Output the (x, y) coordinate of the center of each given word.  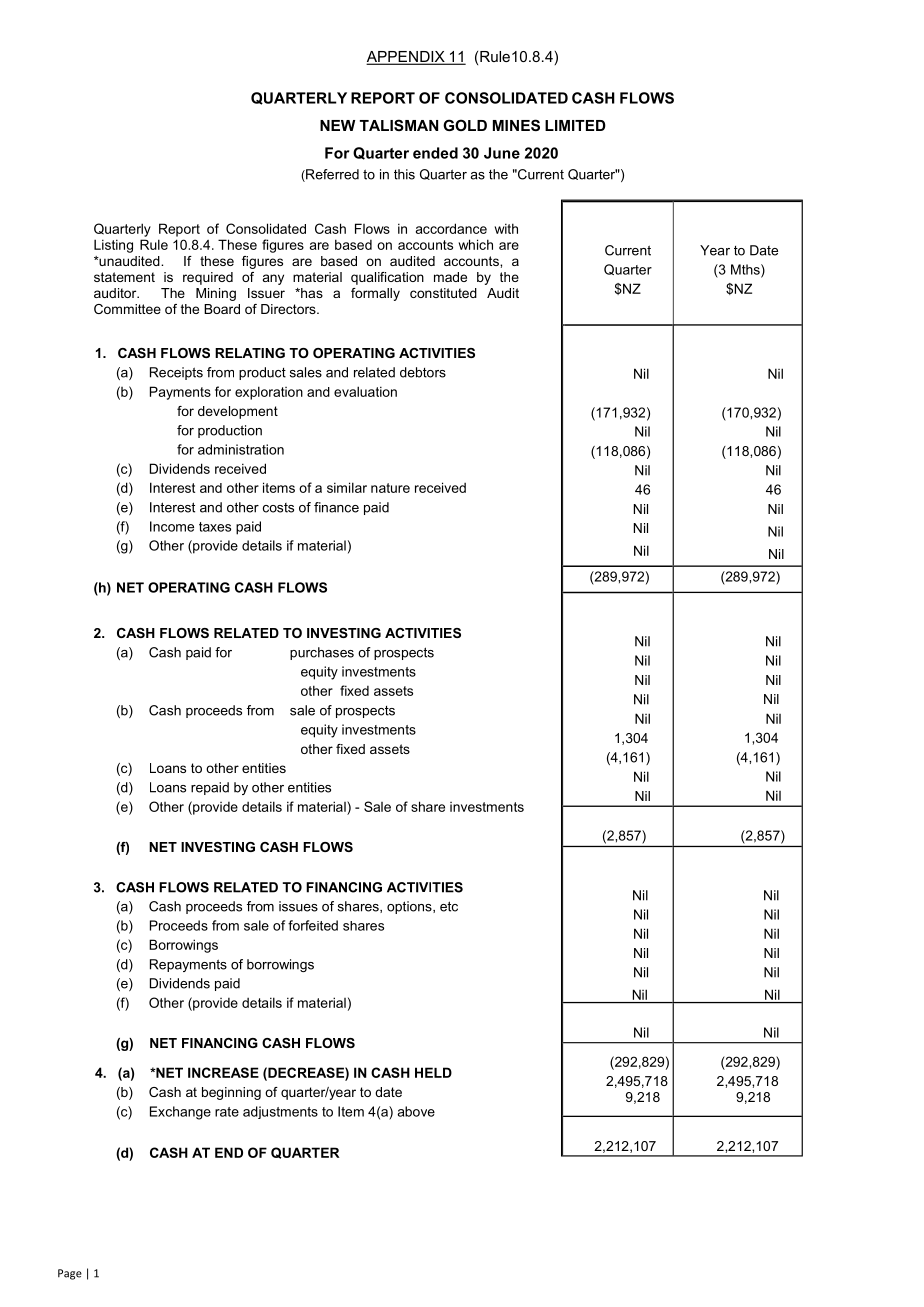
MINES (516, 125)
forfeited (313, 925)
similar (347, 487)
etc (449, 906)
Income (172, 526)
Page (70, 1274)
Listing (113, 246)
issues (298, 906)
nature (390, 488)
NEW (337, 125)
